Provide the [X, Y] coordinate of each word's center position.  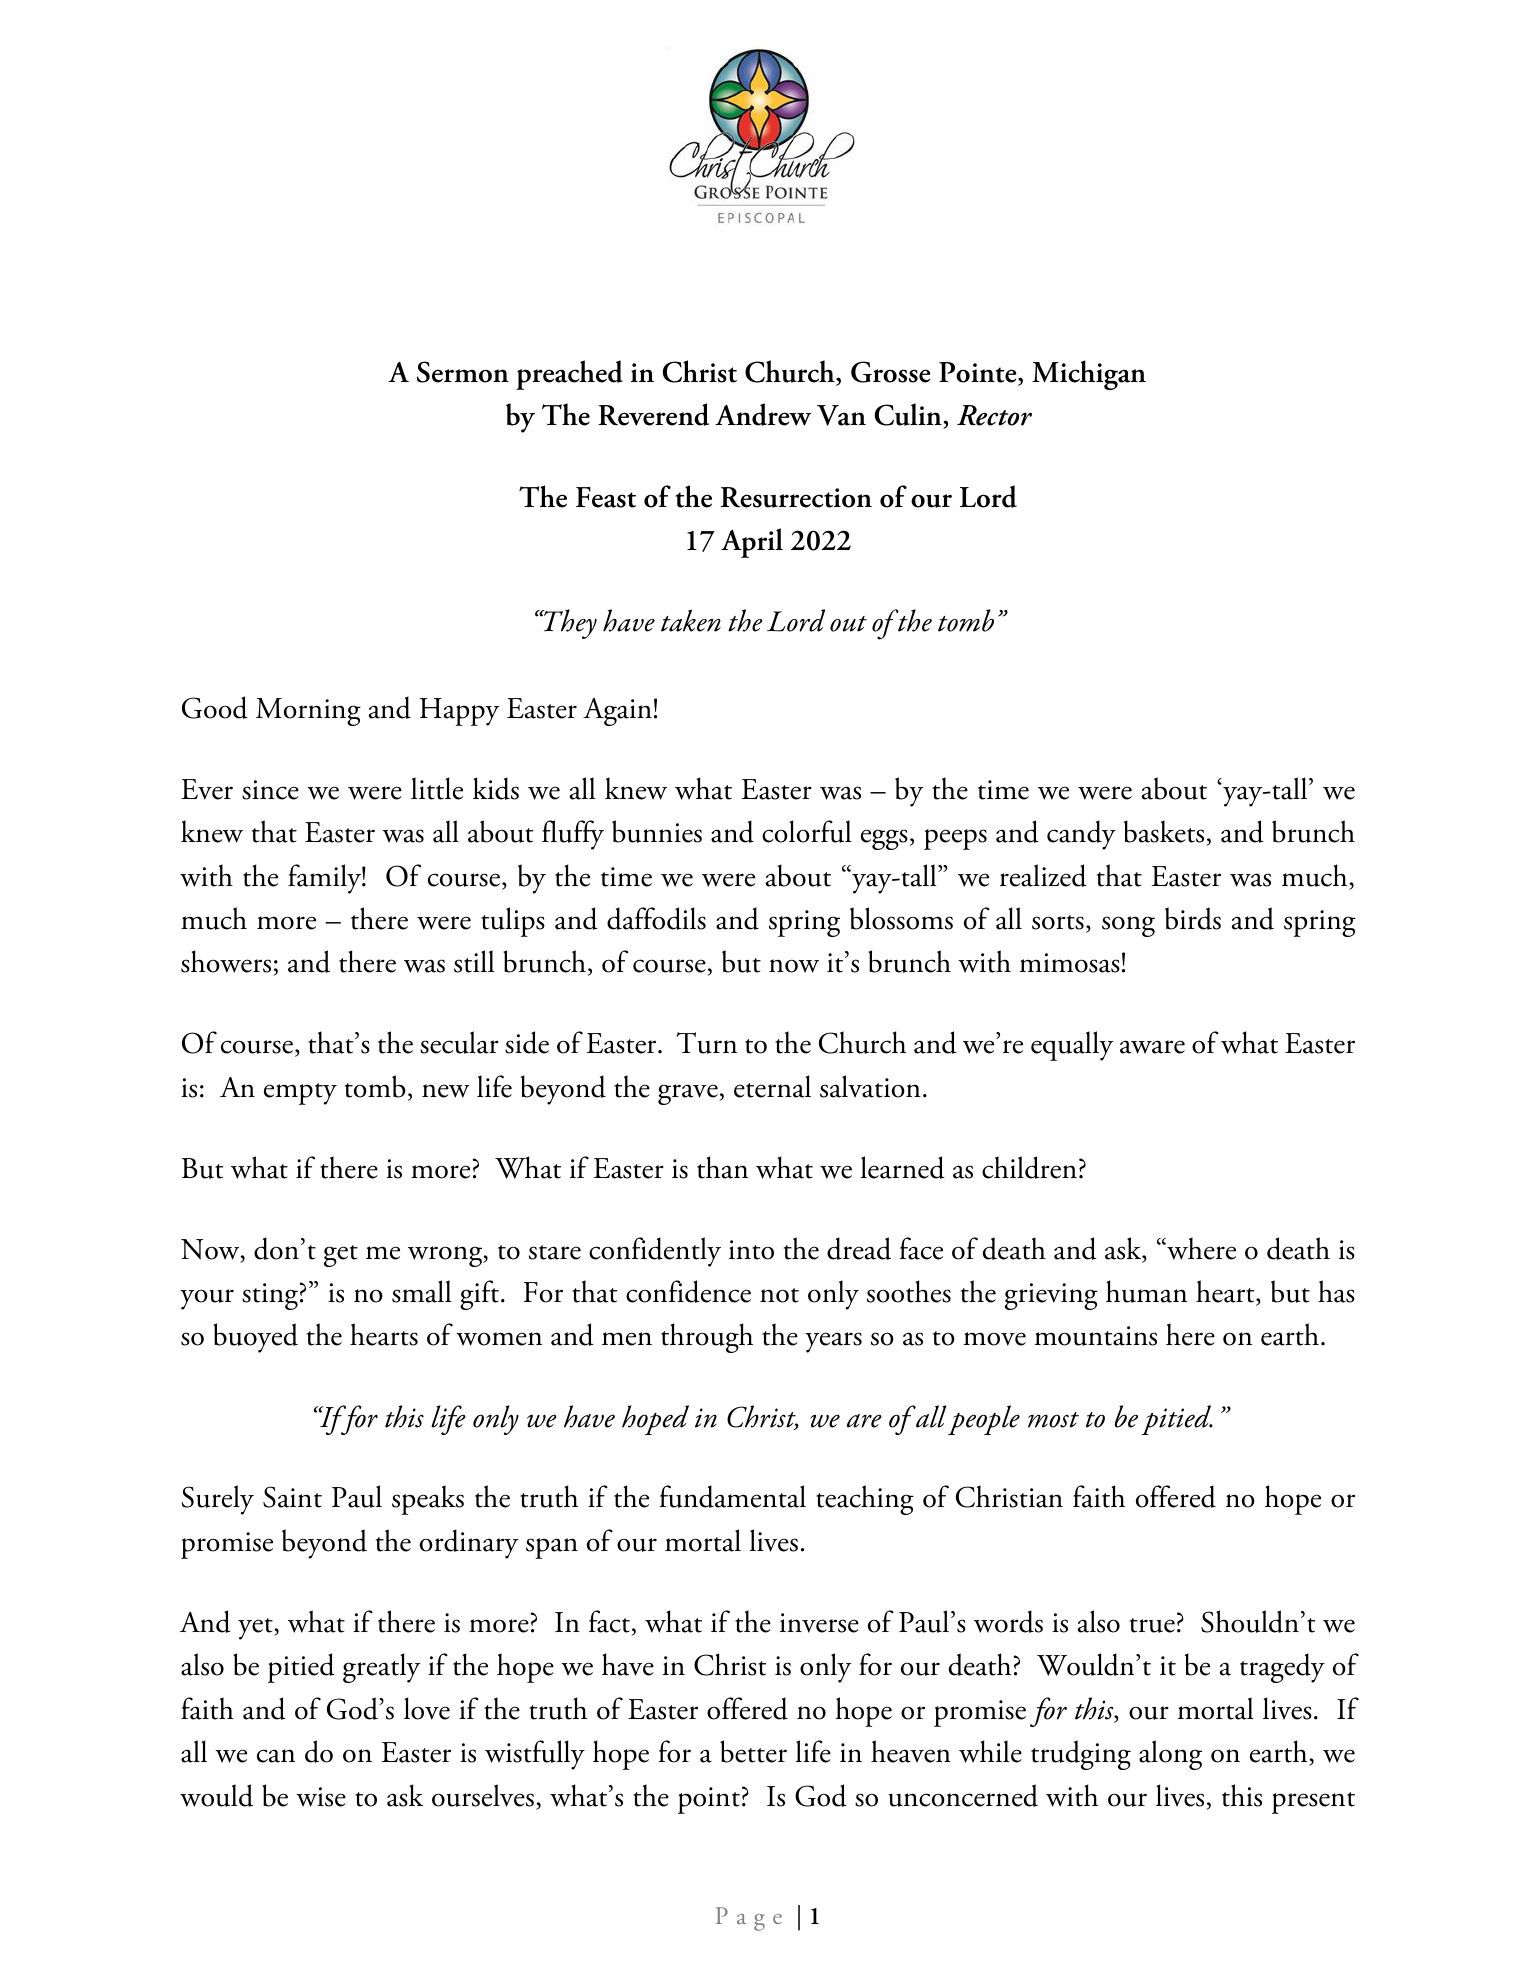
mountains [1096, 1336]
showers [227, 963]
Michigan [1089, 375]
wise [321, 1797]
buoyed [255, 1338]
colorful [807, 831]
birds [1193, 918]
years [833, 1342]
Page [749, 1919]
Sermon [463, 372]
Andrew [763, 414]
